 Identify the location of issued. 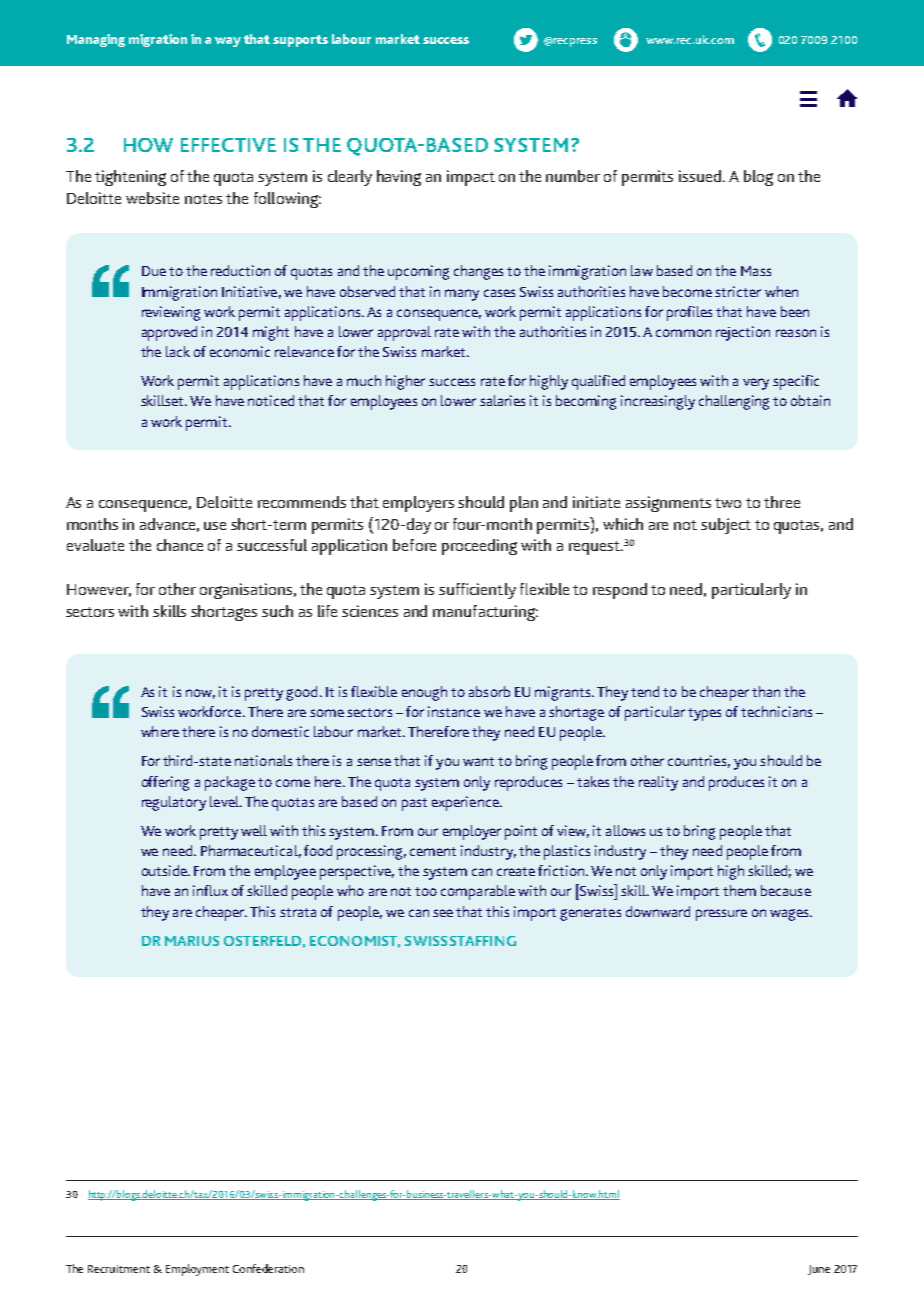
(700, 176).
